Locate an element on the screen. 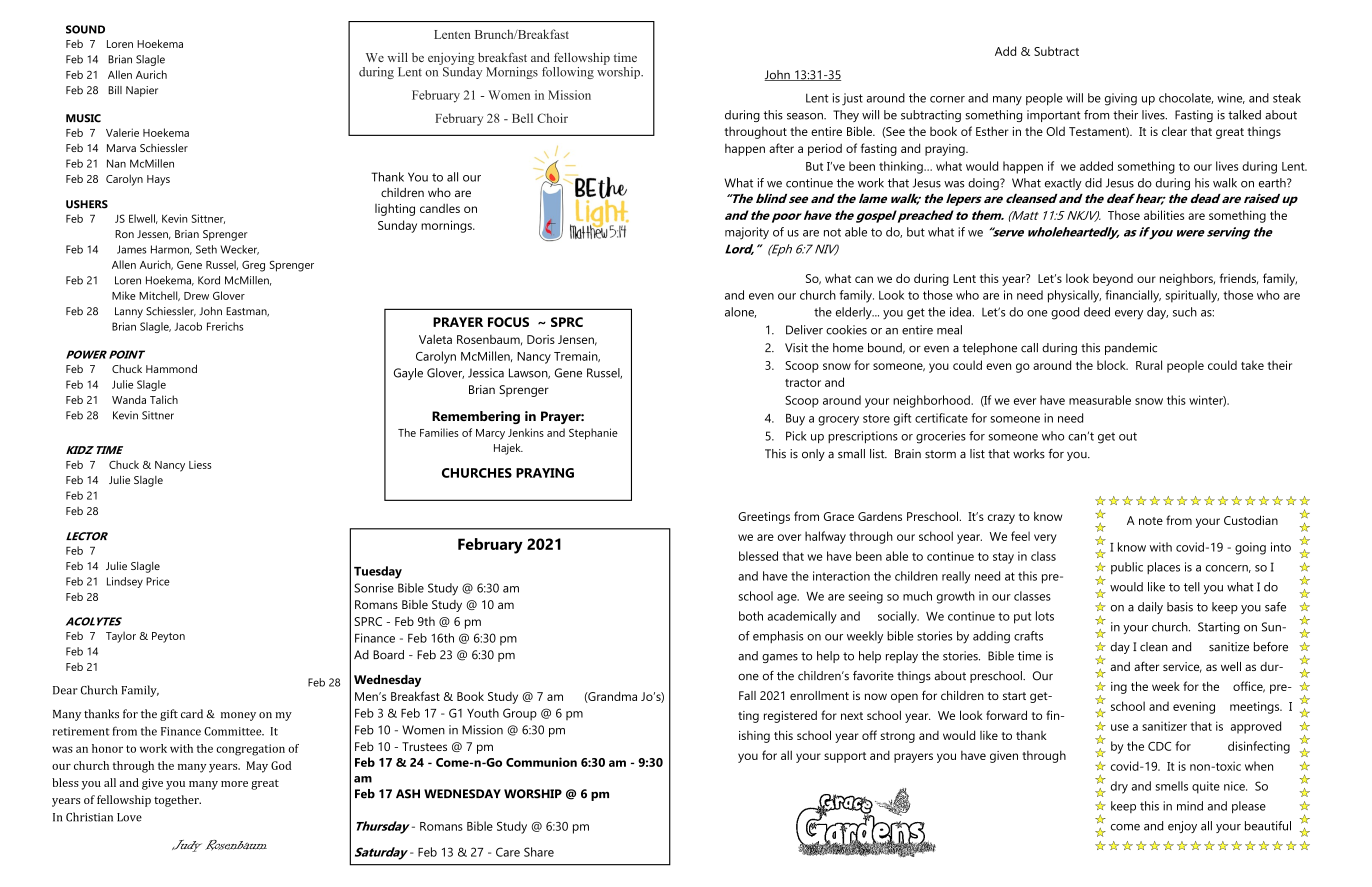 This screenshot has width=1372, height=887. Napier is located at coordinates (142, 91).
